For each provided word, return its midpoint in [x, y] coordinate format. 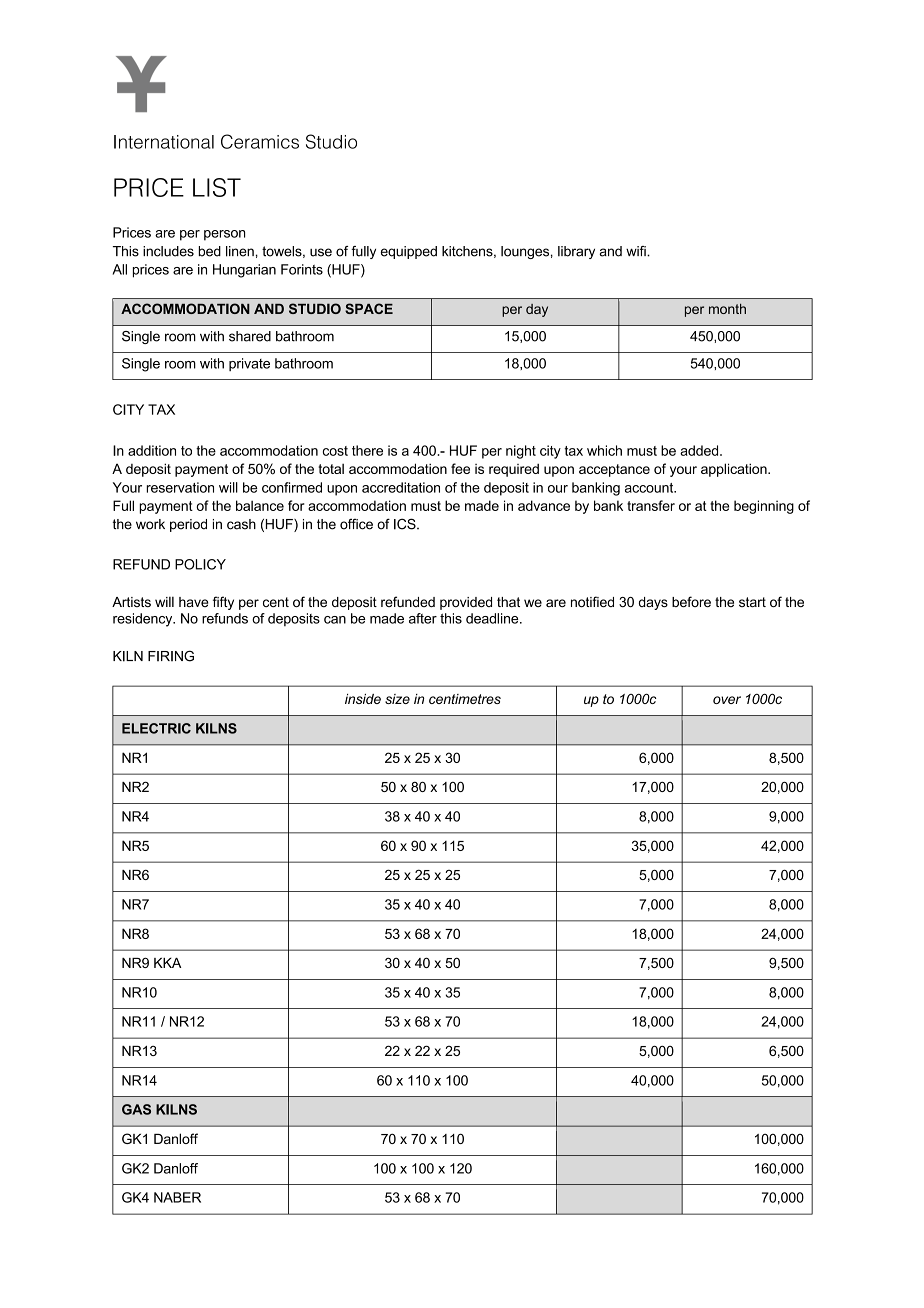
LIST [217, 187]
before [691, 601]
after [423, 618]
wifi [637, 251]
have [193, 602]
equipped [409, 252]
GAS [136, 1109]
